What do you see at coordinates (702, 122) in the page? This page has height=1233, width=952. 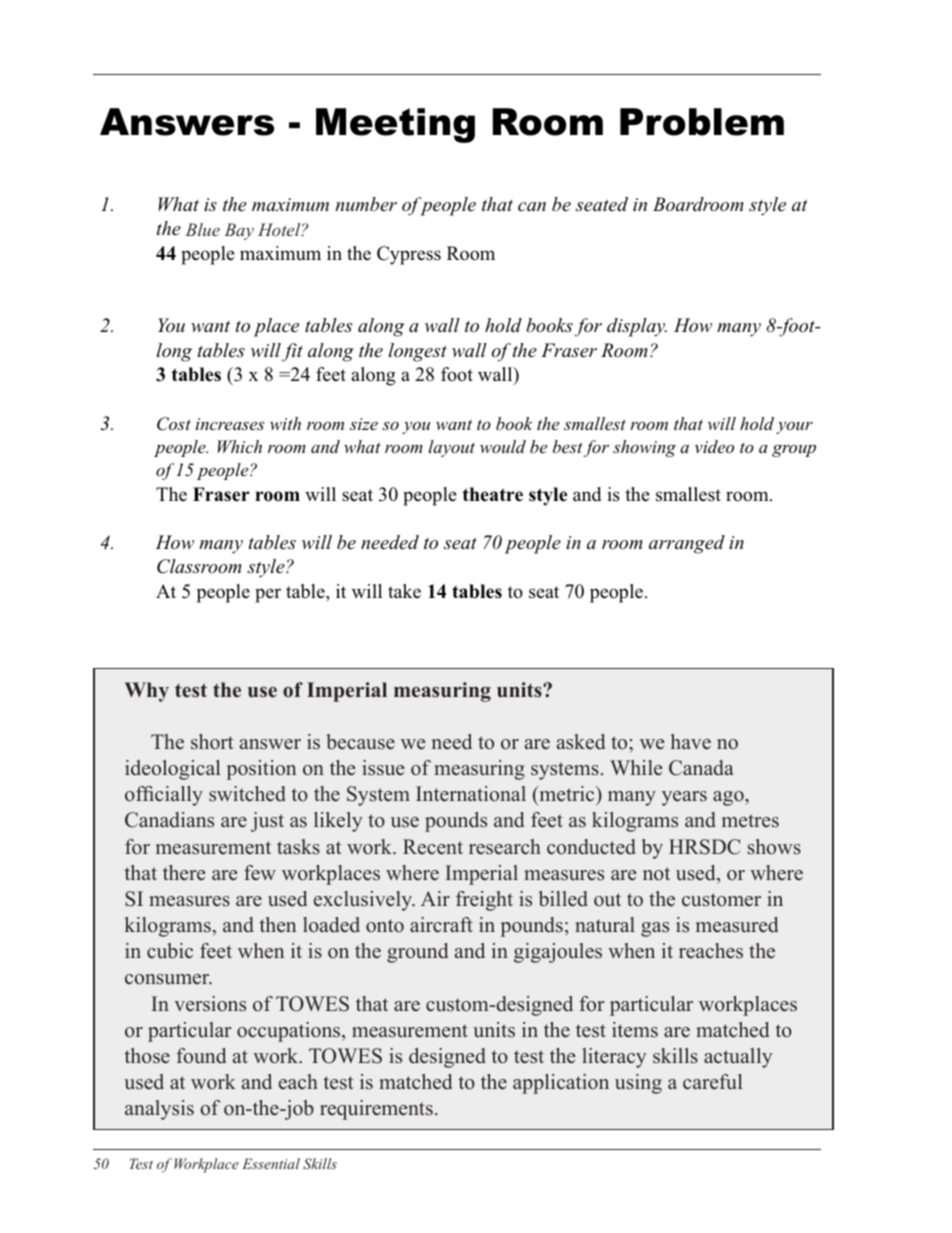 I see `Problem` at bounding box center [702, 122].
